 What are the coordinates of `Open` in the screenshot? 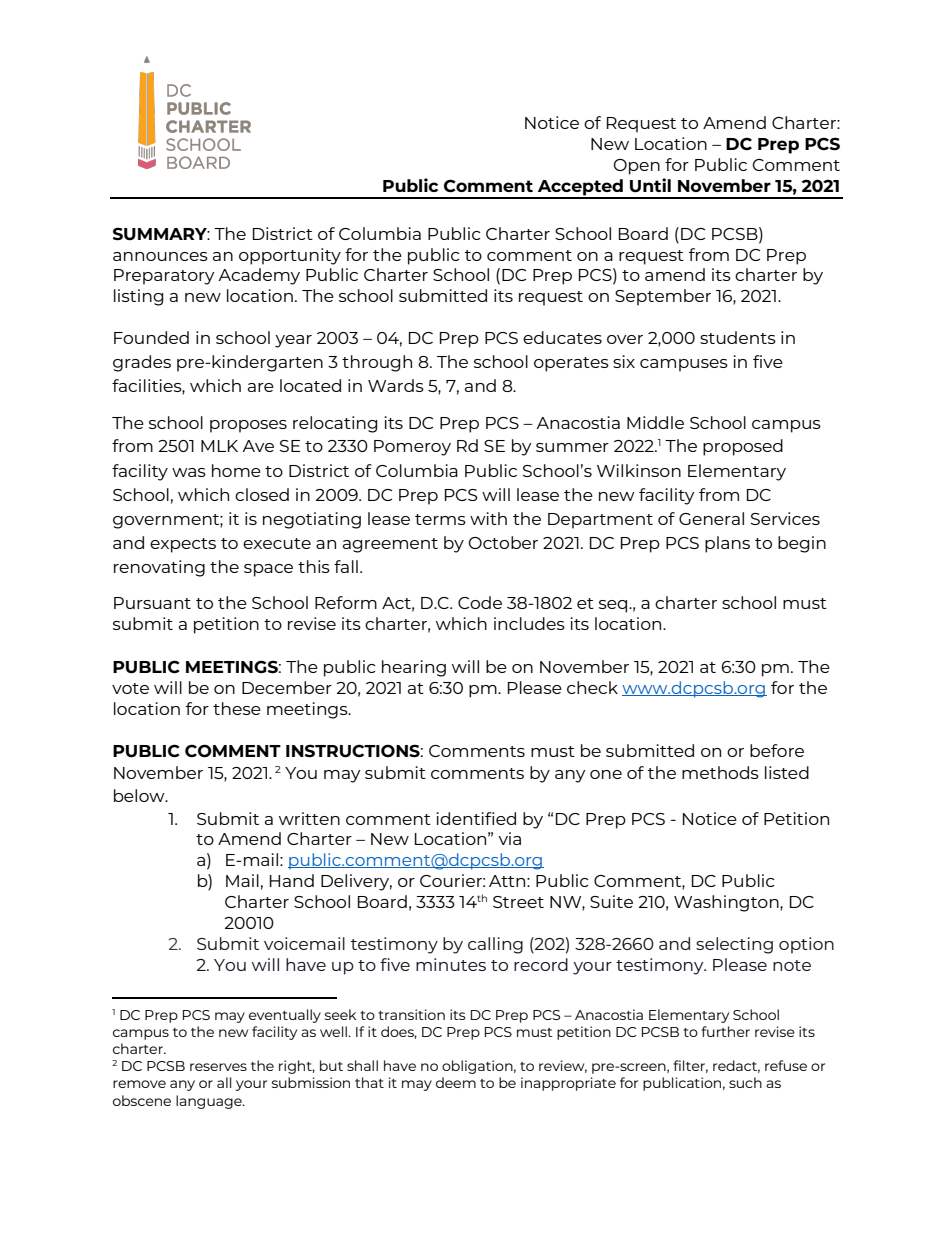 It's located at (637, 167).
